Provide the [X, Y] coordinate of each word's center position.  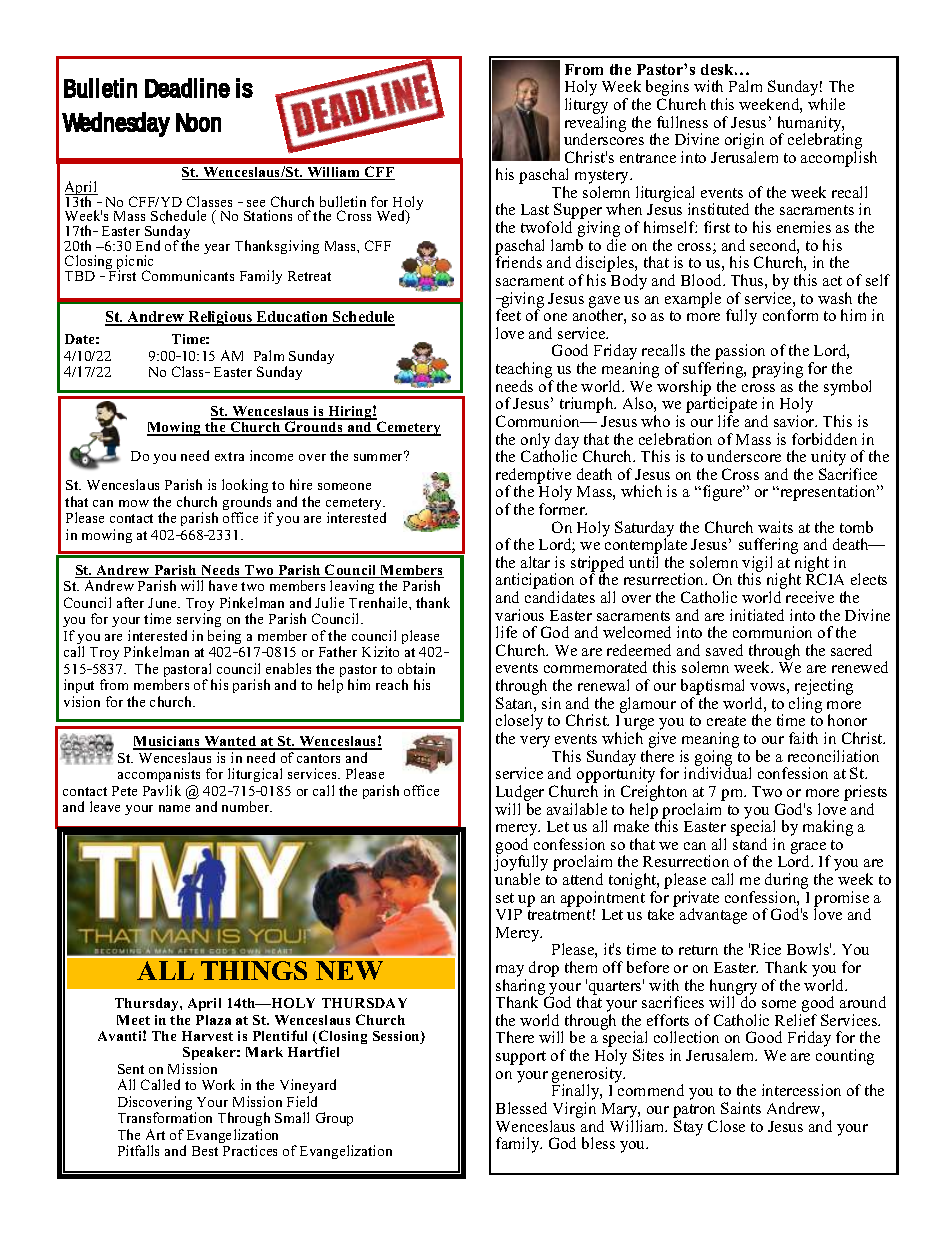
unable [517, 879]
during [786, 882]
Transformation [165, 1117]
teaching [524, 371]
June [163, 603]
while [826, 104]
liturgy [586, 107]
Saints [741, 1108]
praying [779, 371]
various [519, 615]
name [174, 808]
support [521, 1058]
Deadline [187, 88]
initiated [757, 615]
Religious [220, 318]
